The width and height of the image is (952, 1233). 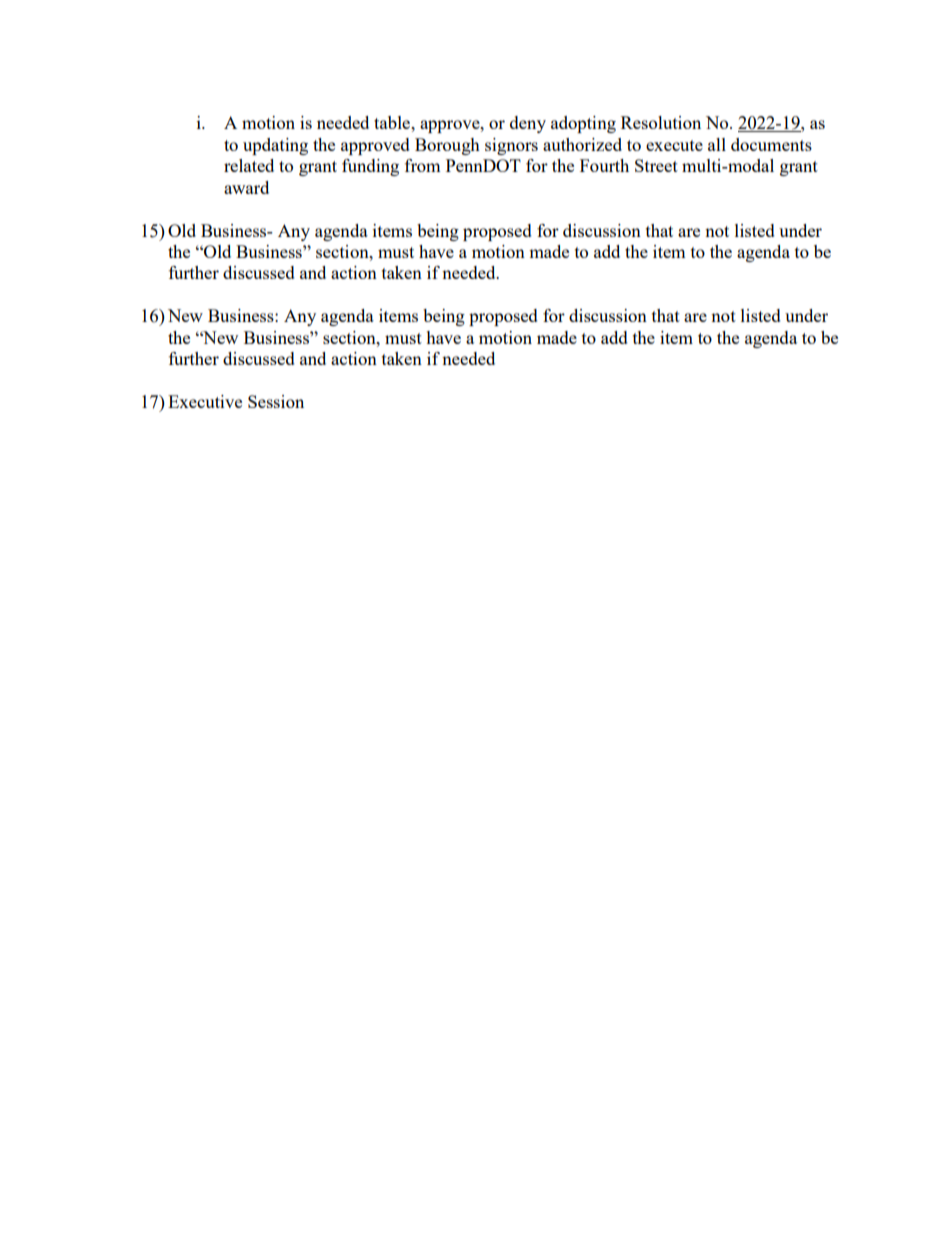 I want to click on deny, so click(x=528, y=124).
